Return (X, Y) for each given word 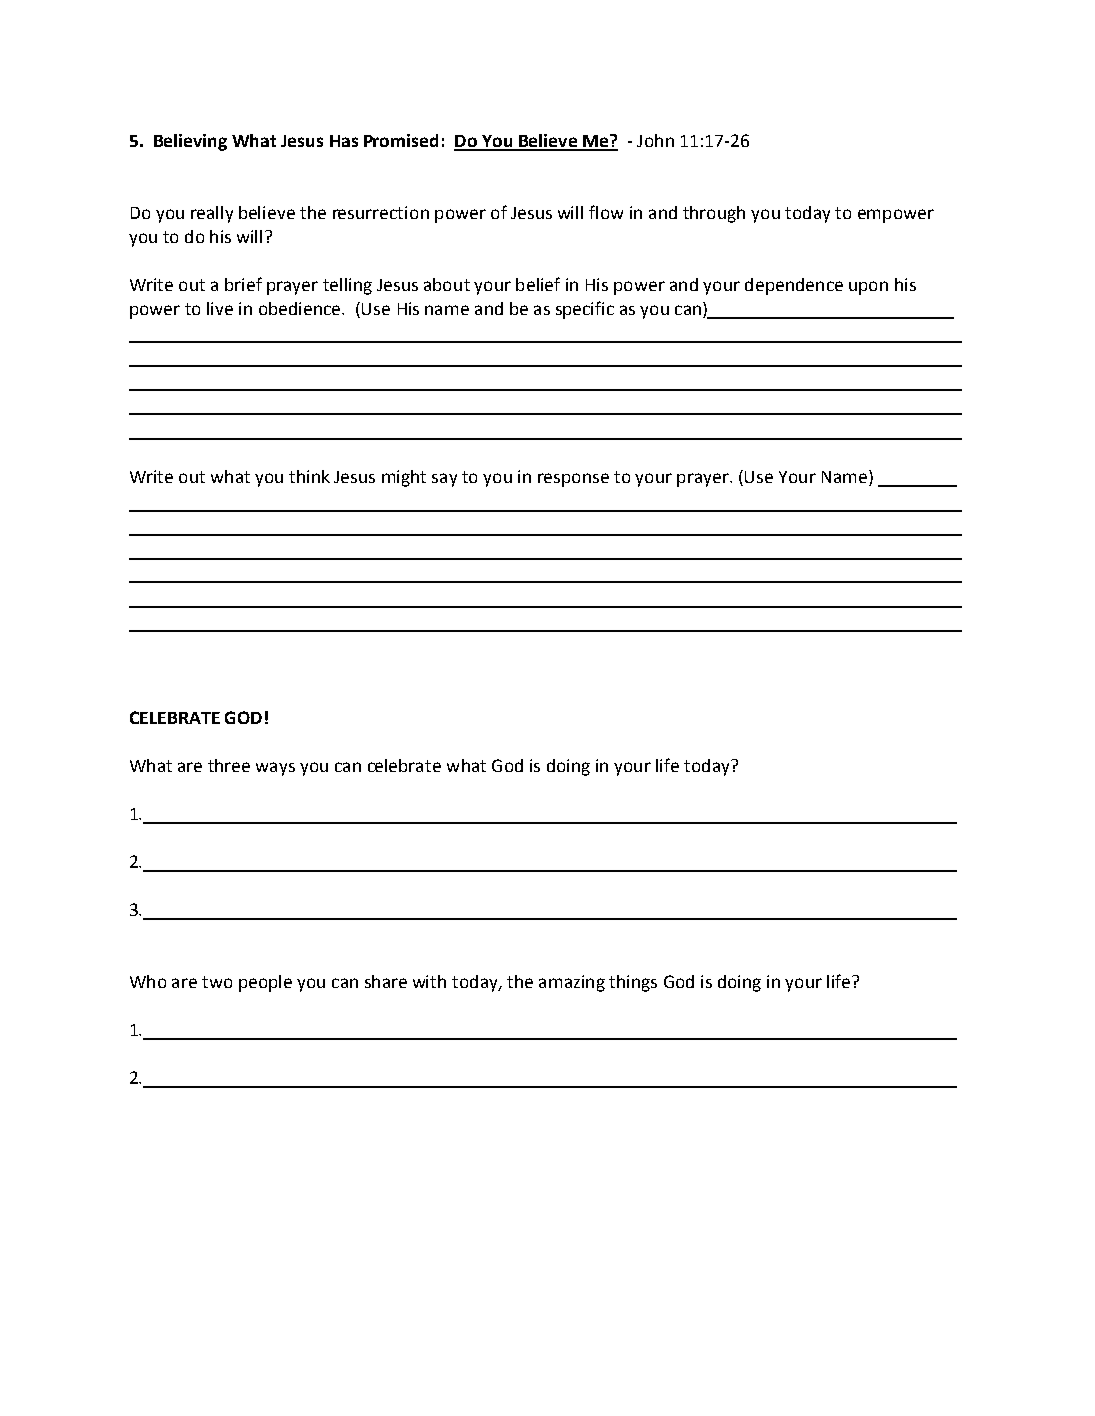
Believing (190, 142)
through (714, 214)
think (309, 476)
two (217, 982)
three (229, 765)
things (633, 983)
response (573, 480)
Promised (401, 140)
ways (275, 769)
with (429, 981)
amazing (572, 983)
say (444, 480)
